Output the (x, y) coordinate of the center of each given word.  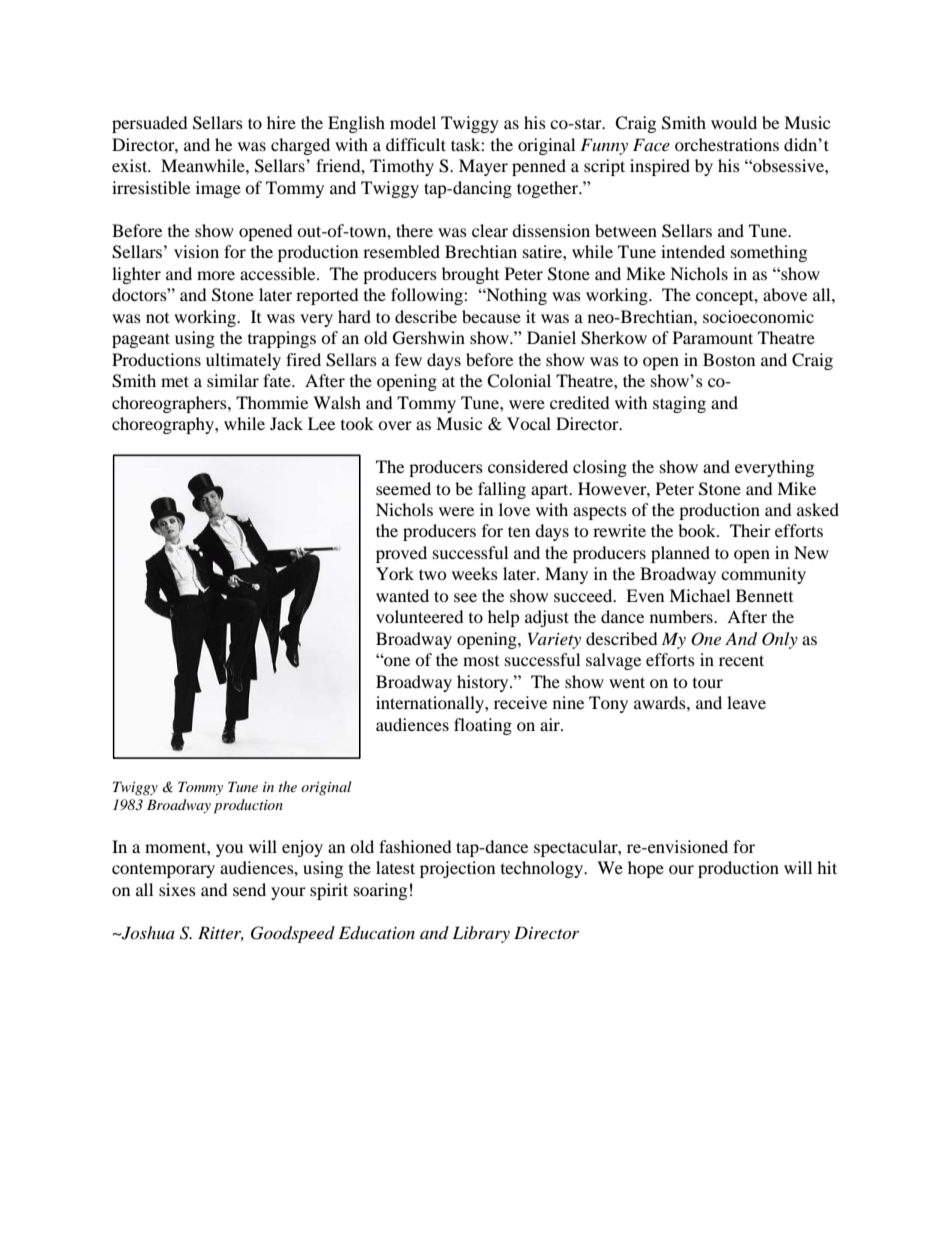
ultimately (243, 361)
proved (401, 554)
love (514, 509)
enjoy (302, 848)
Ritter (221, 933)
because (491, 316)
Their (750, 530)
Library (481, 934)
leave (746, 702)
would (734, 122)
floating (483, 726)
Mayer (483, 167)
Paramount (713, 337)
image (218, 189)
